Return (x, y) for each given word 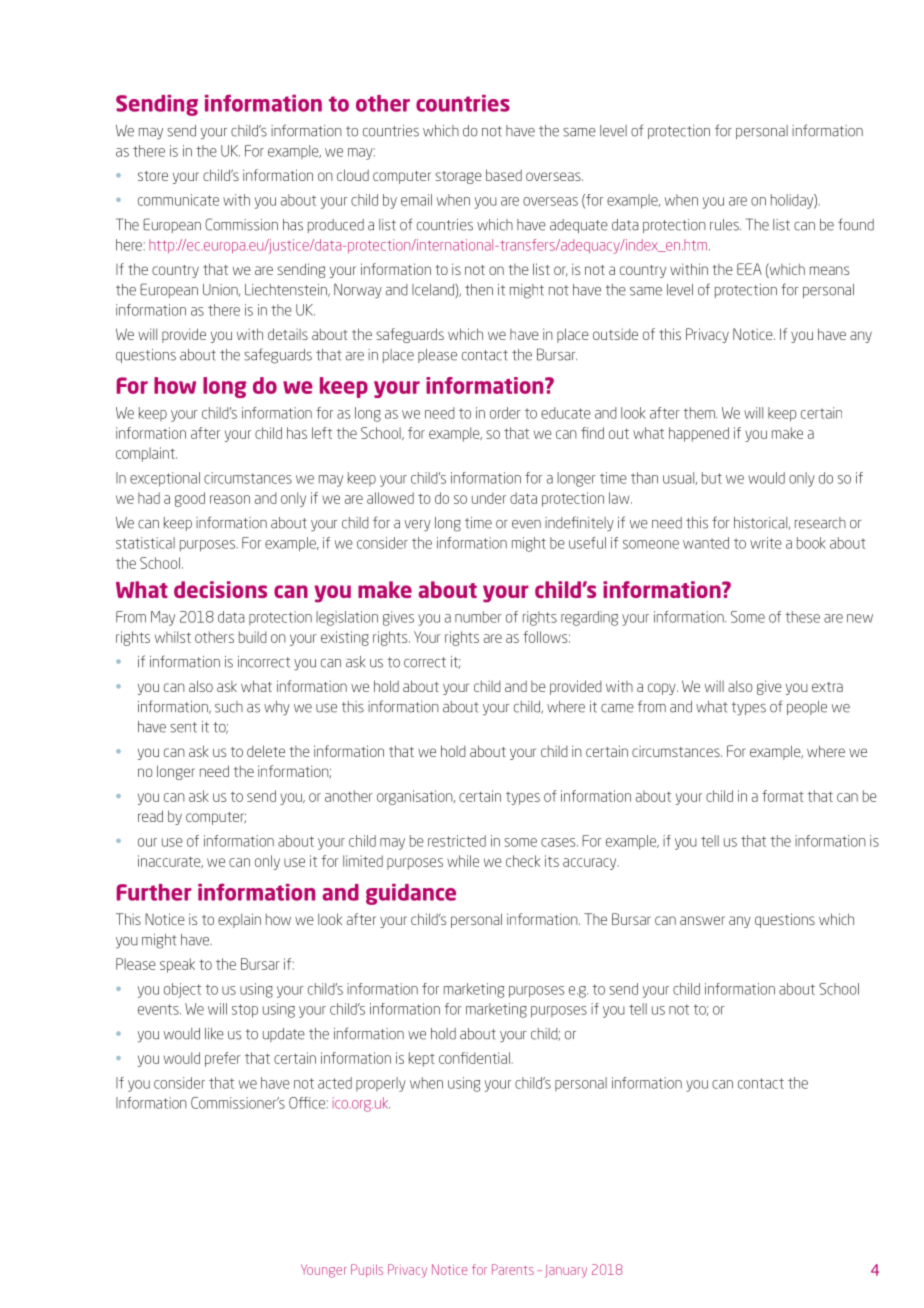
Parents (513, 1269)
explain (239, 920)
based (504, 175)
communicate (178, 200)
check (523, 861)
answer (702, 920)
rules (725, 225)
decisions (220, 589)
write (766, 543)
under (489, 498)
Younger (324, 1271)
